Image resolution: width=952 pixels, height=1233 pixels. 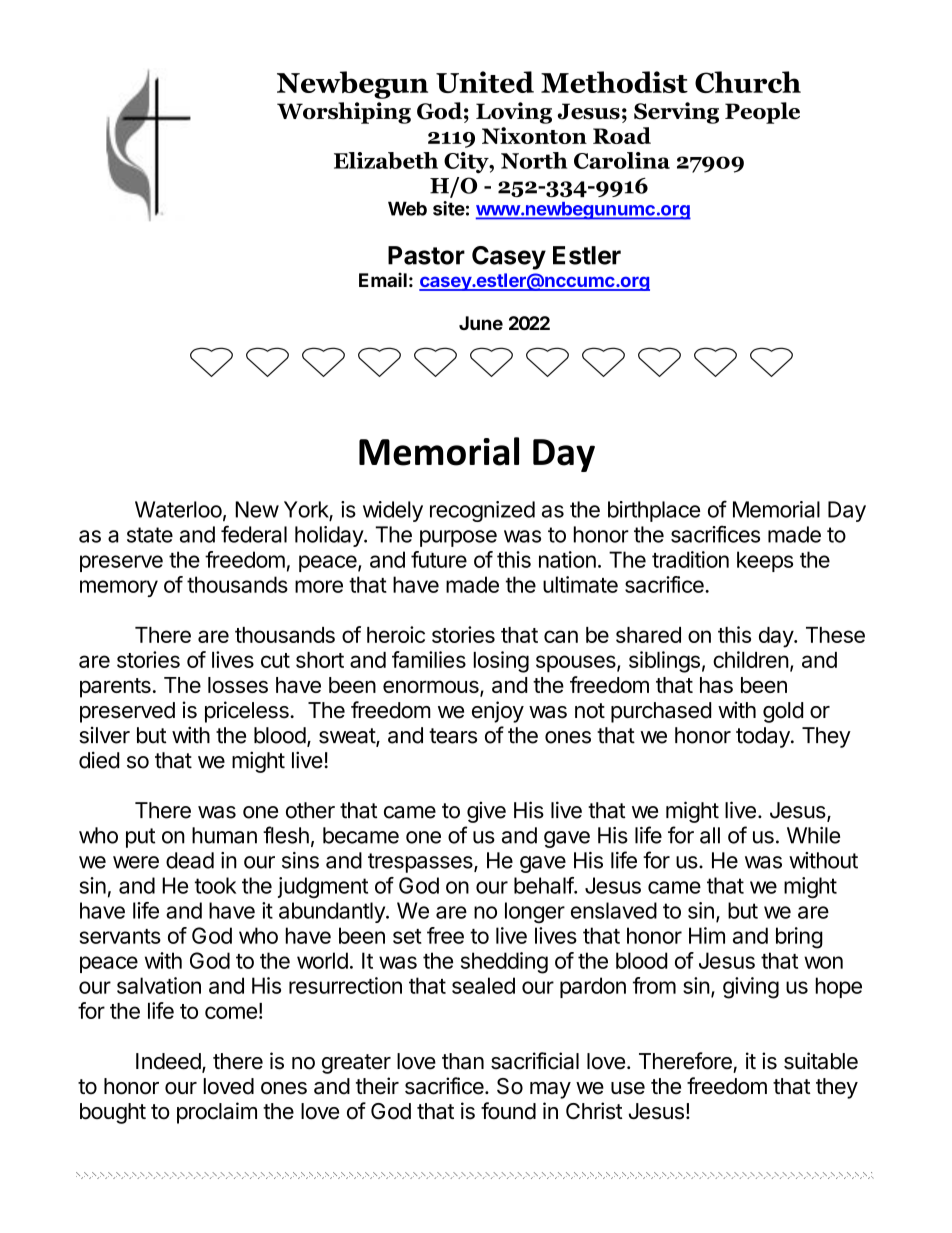 I want to click on memory, so click(x=119, y=588).
